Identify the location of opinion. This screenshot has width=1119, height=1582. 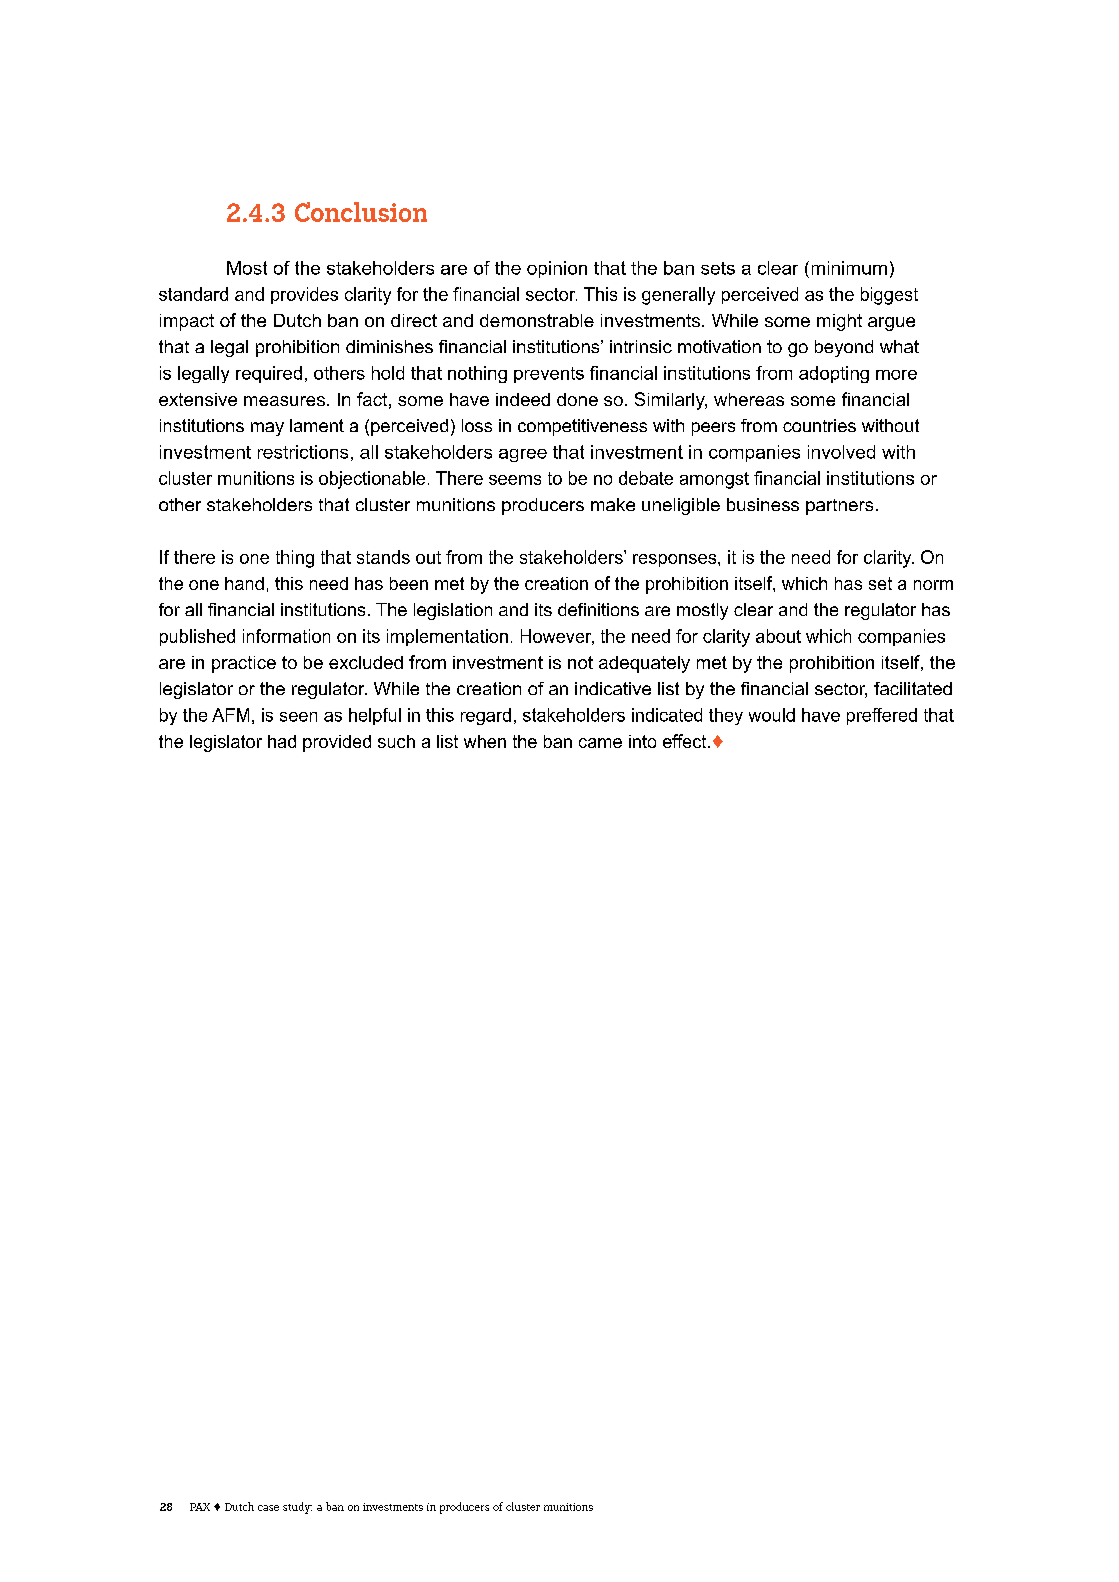
(557, 269).
